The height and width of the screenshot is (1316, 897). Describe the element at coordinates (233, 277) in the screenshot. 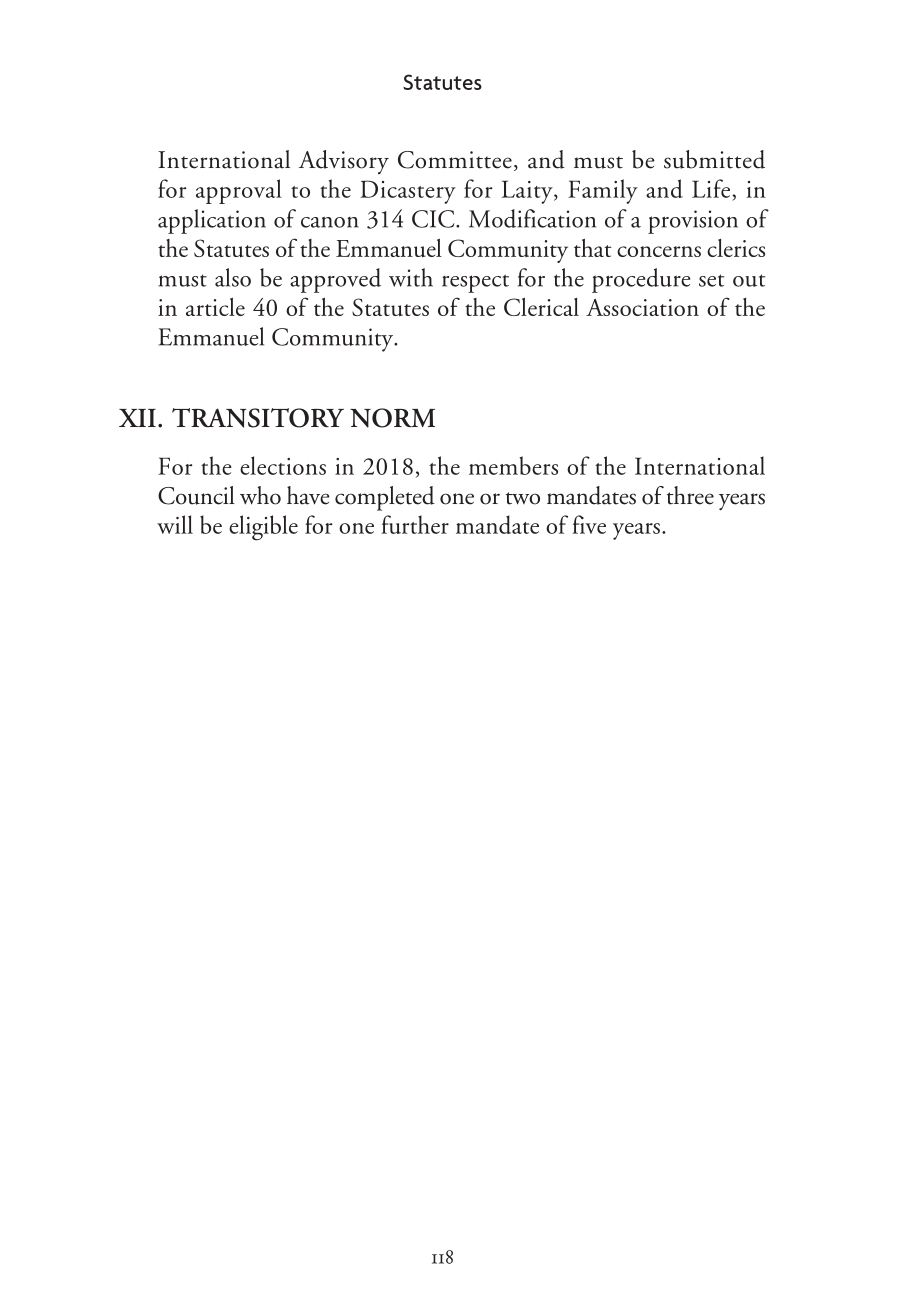

I see `also` at that location.
